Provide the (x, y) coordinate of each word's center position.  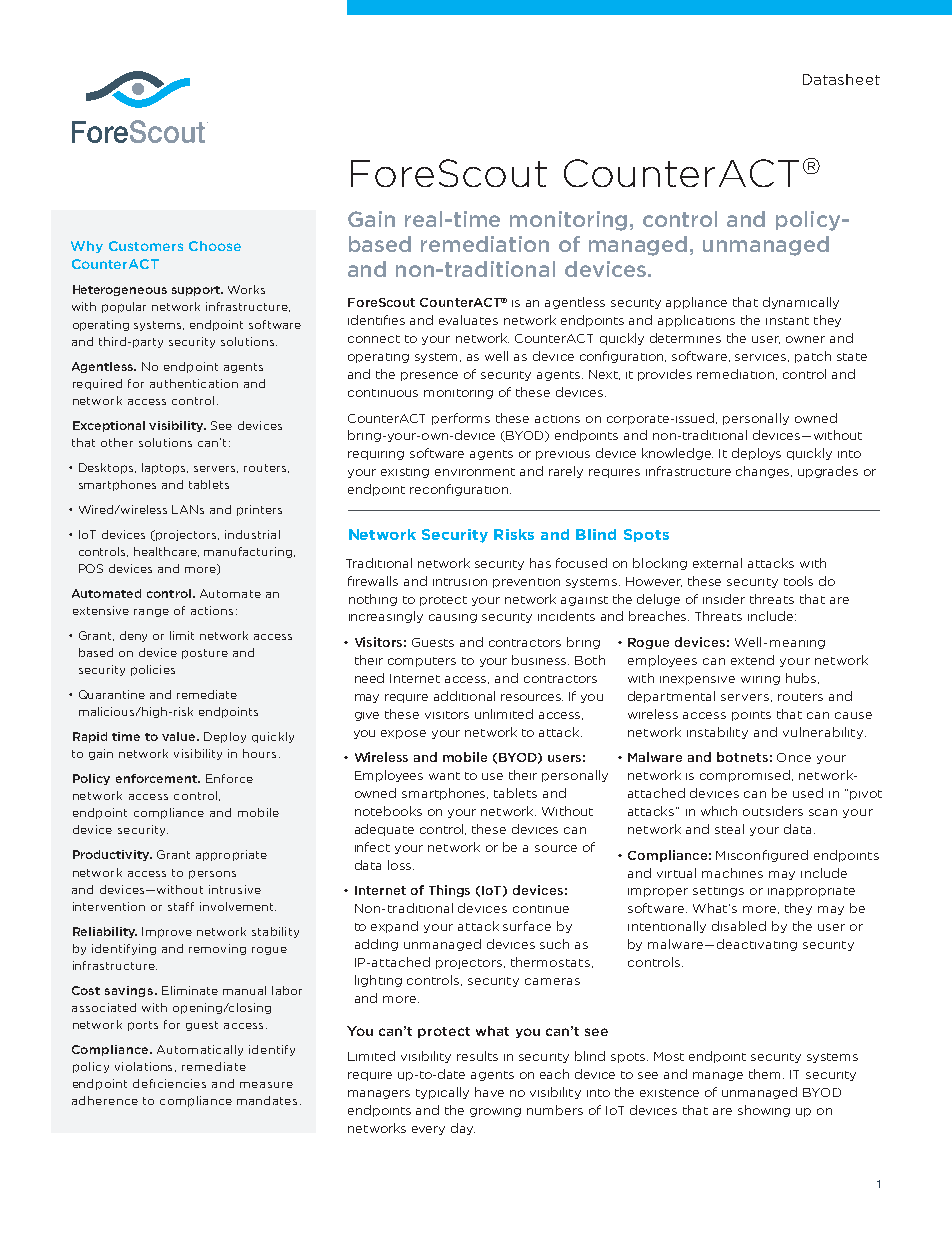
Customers (146, 246)
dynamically (801, 303)
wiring (760, 680)
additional (464, 696)
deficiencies (169, 1083)
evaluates (468, 320)
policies (153, 670)
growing (495, 1112)
